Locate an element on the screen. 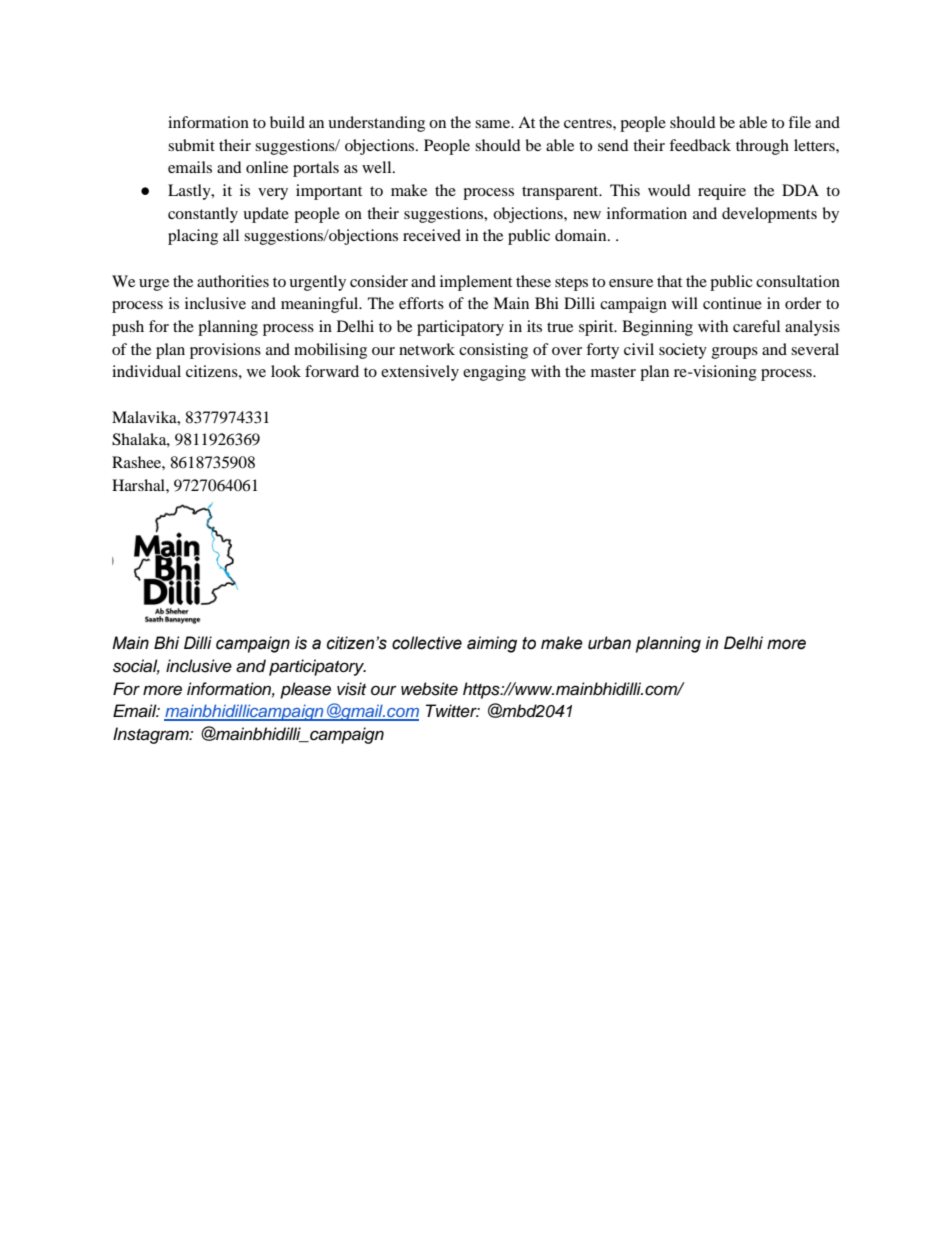 The width and height of the screenshot is (952, 1233). urban is located at coordinates (609, 643).
